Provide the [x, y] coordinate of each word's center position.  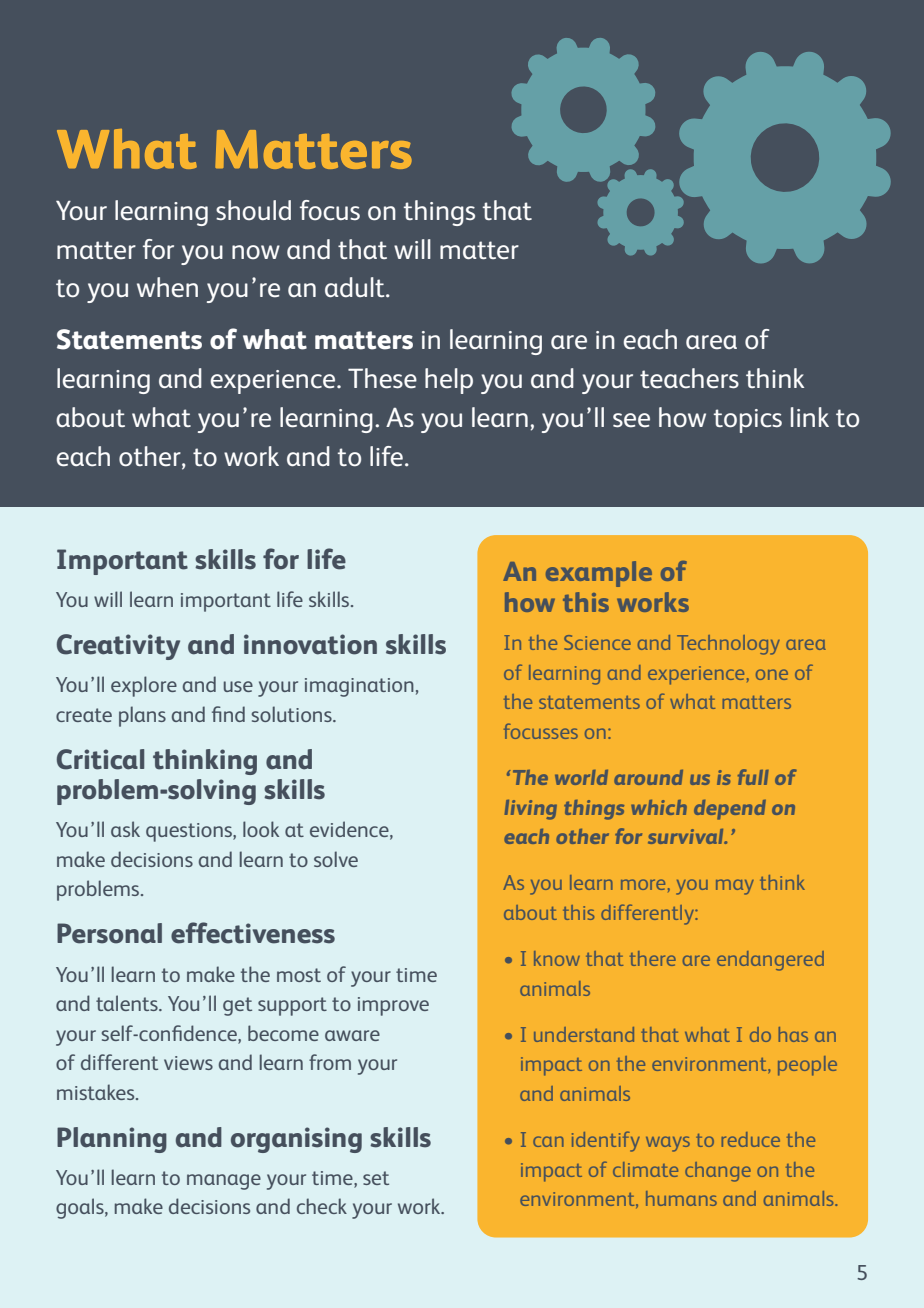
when [167, 287]
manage [224, 1182]
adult [356, 287]
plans [142, 716]
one [772, 674]
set [376, 1178]
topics [748, 421]
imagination [359, 687]
